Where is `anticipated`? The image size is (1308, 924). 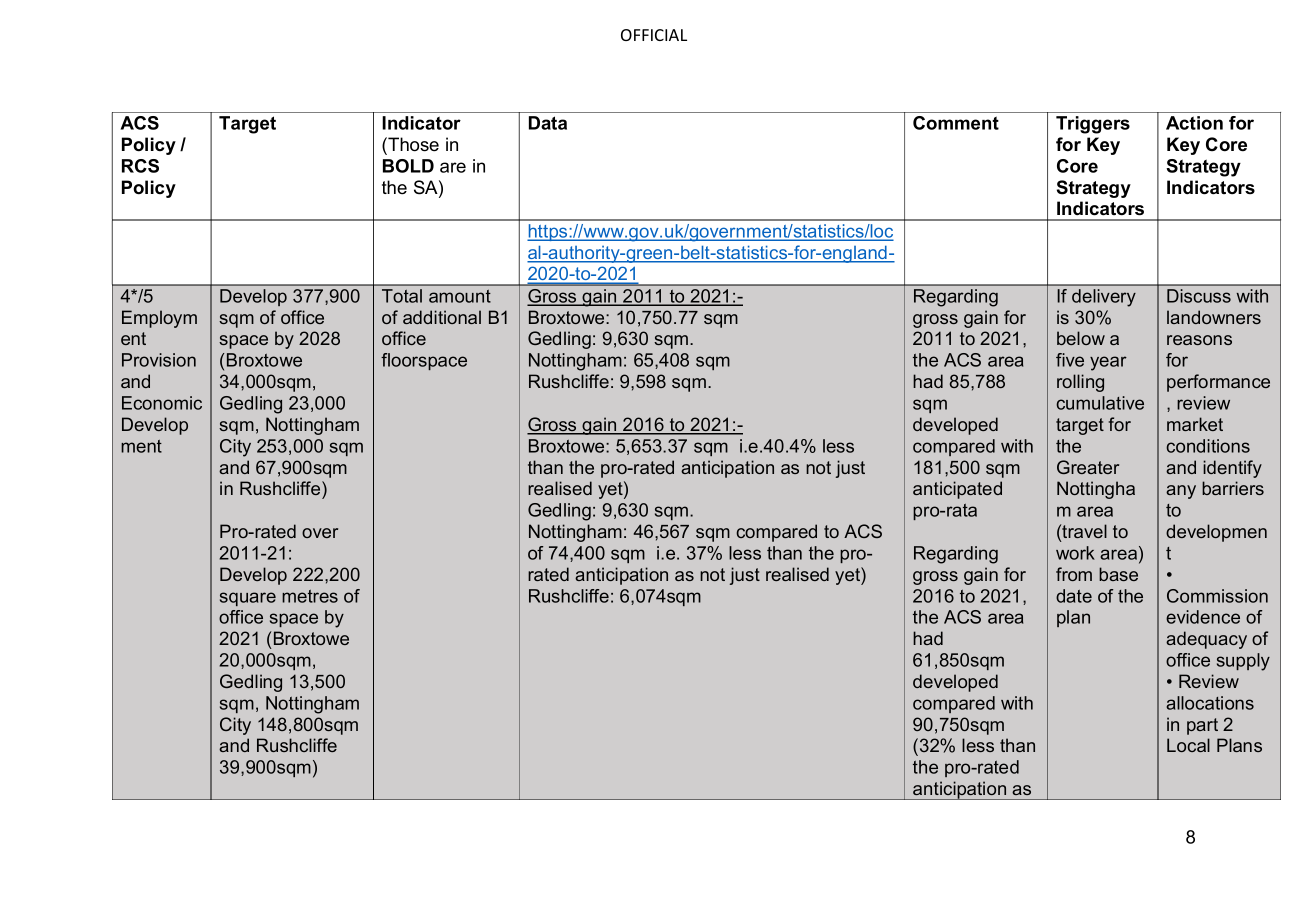 anticipated is located at coordinates (957, 490).
